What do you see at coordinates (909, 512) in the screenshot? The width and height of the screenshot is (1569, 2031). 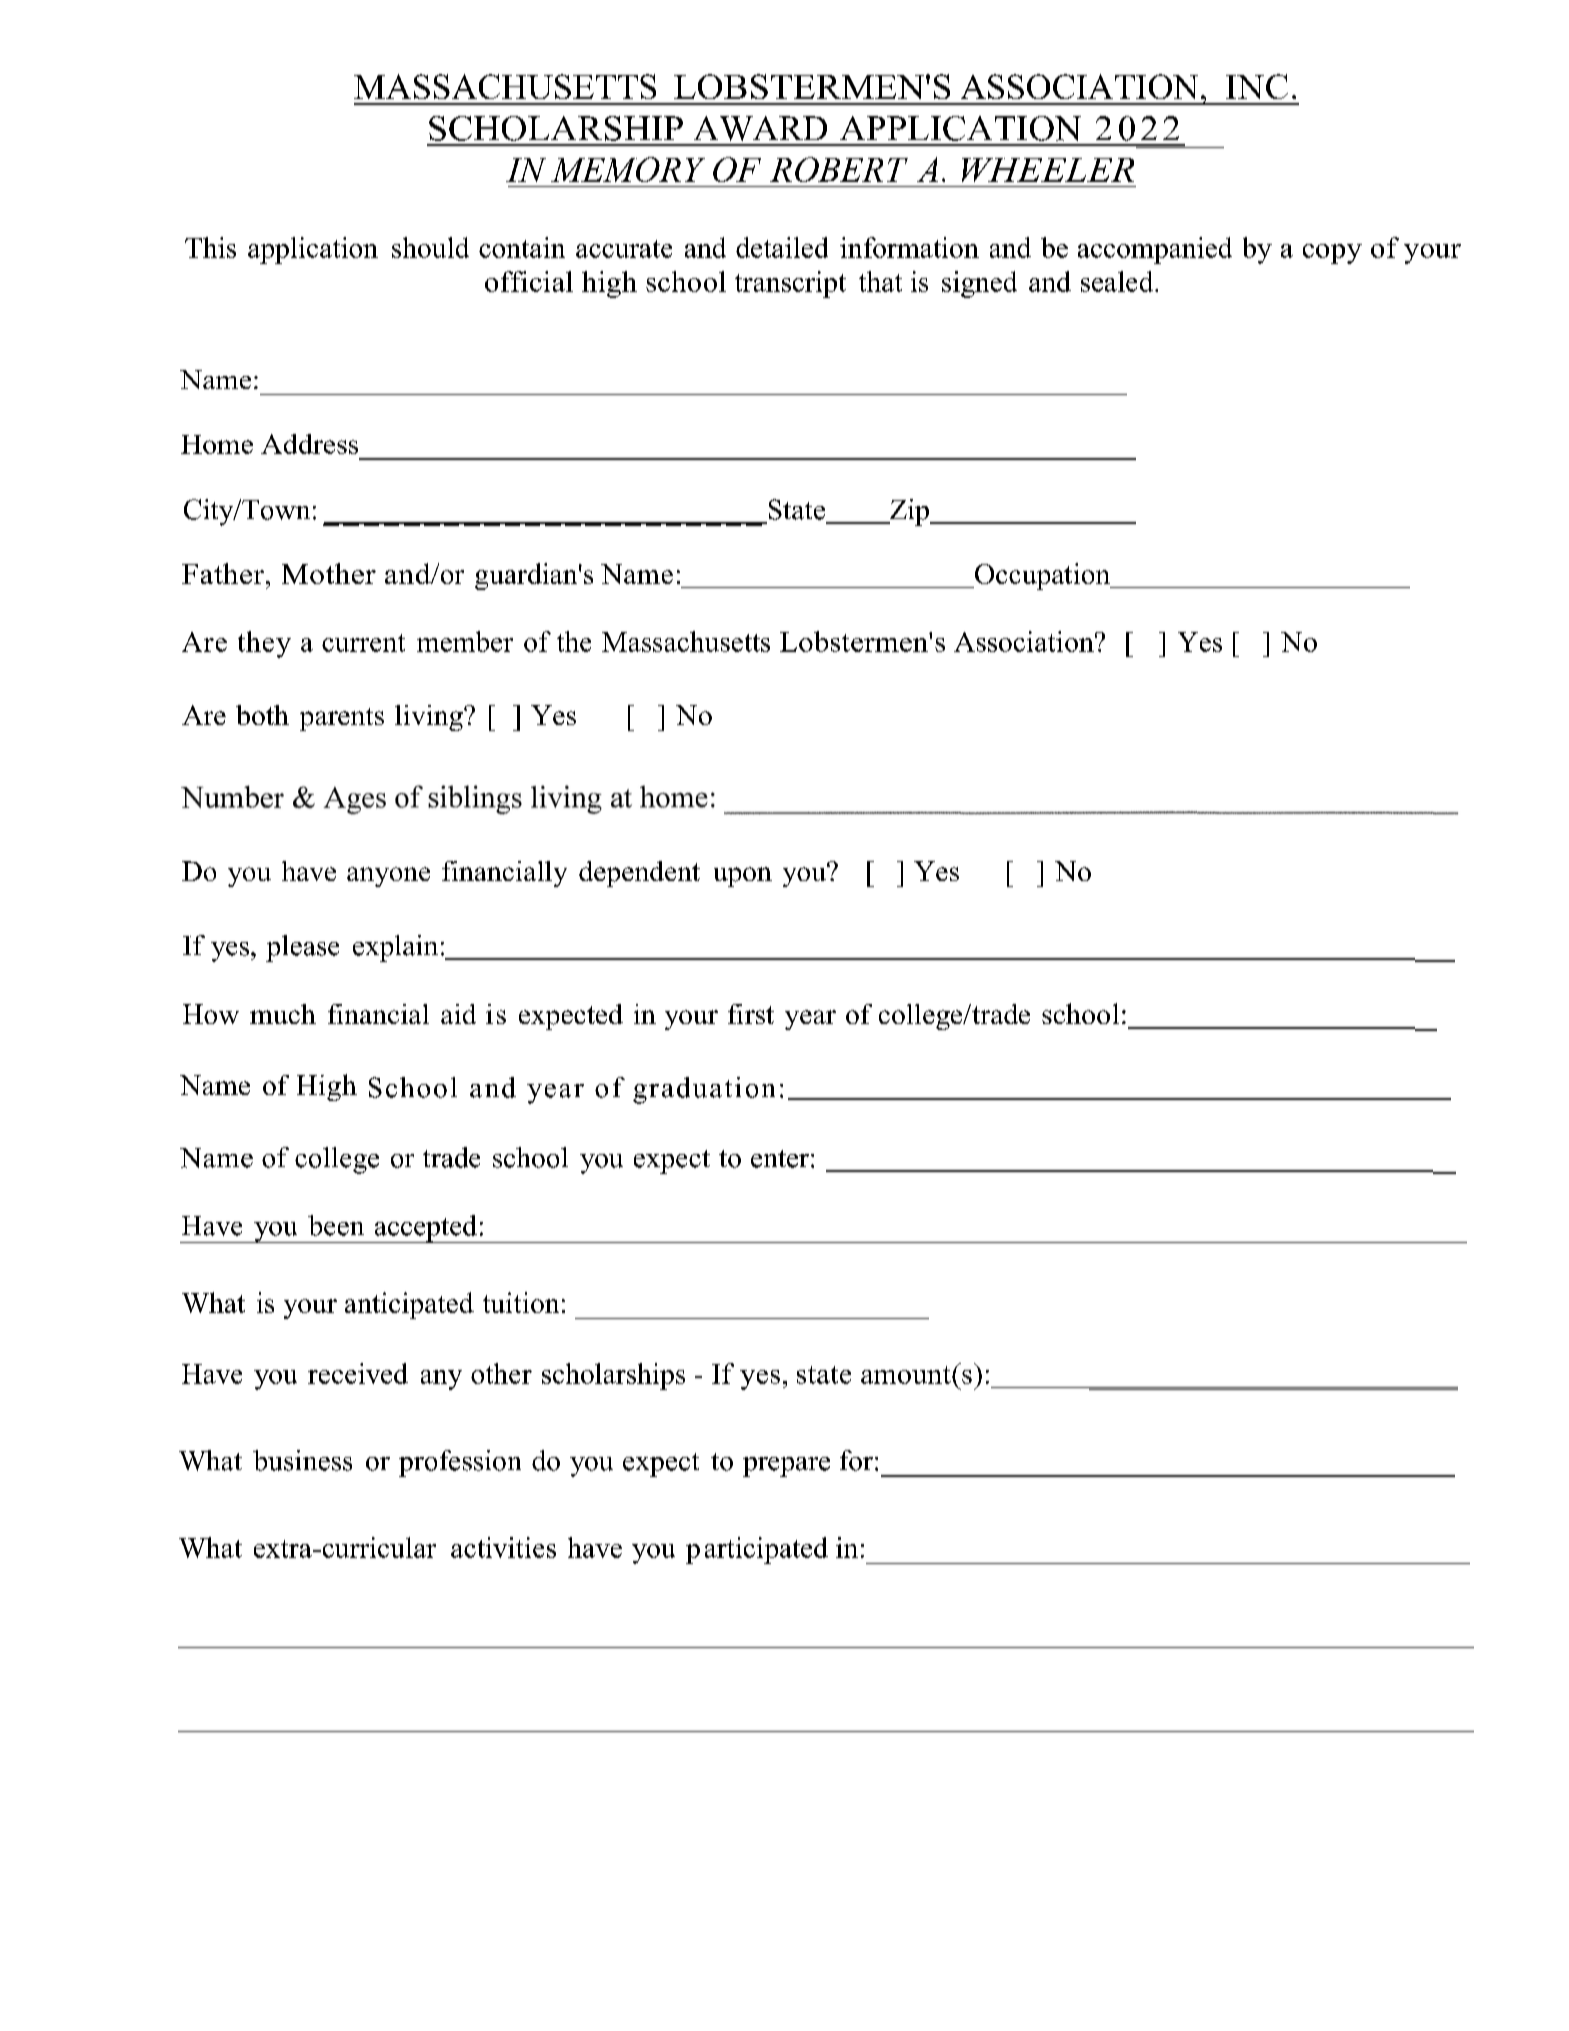 I see `Zip` at bounding box center [909, 512].
